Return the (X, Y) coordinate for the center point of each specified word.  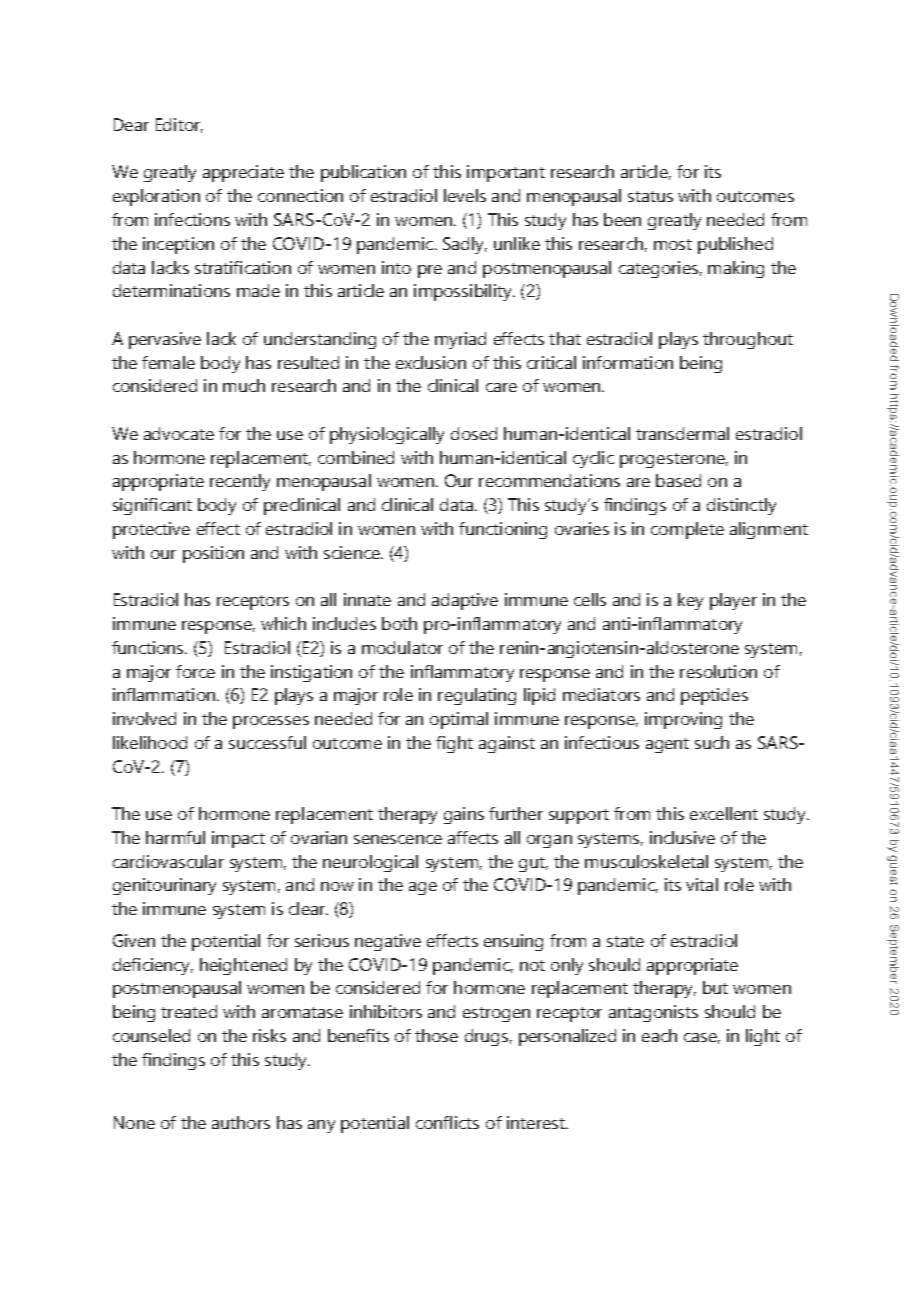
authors (241, 1122)
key (690, 601)
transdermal (682, 433)
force (195, 671)
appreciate (243, 173)
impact (238, 839)
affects (473, 837)
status (650, 196)
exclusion (431, 362)
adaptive (465, 601)
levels (465, 195)
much (244, 385)
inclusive (682, 837)
